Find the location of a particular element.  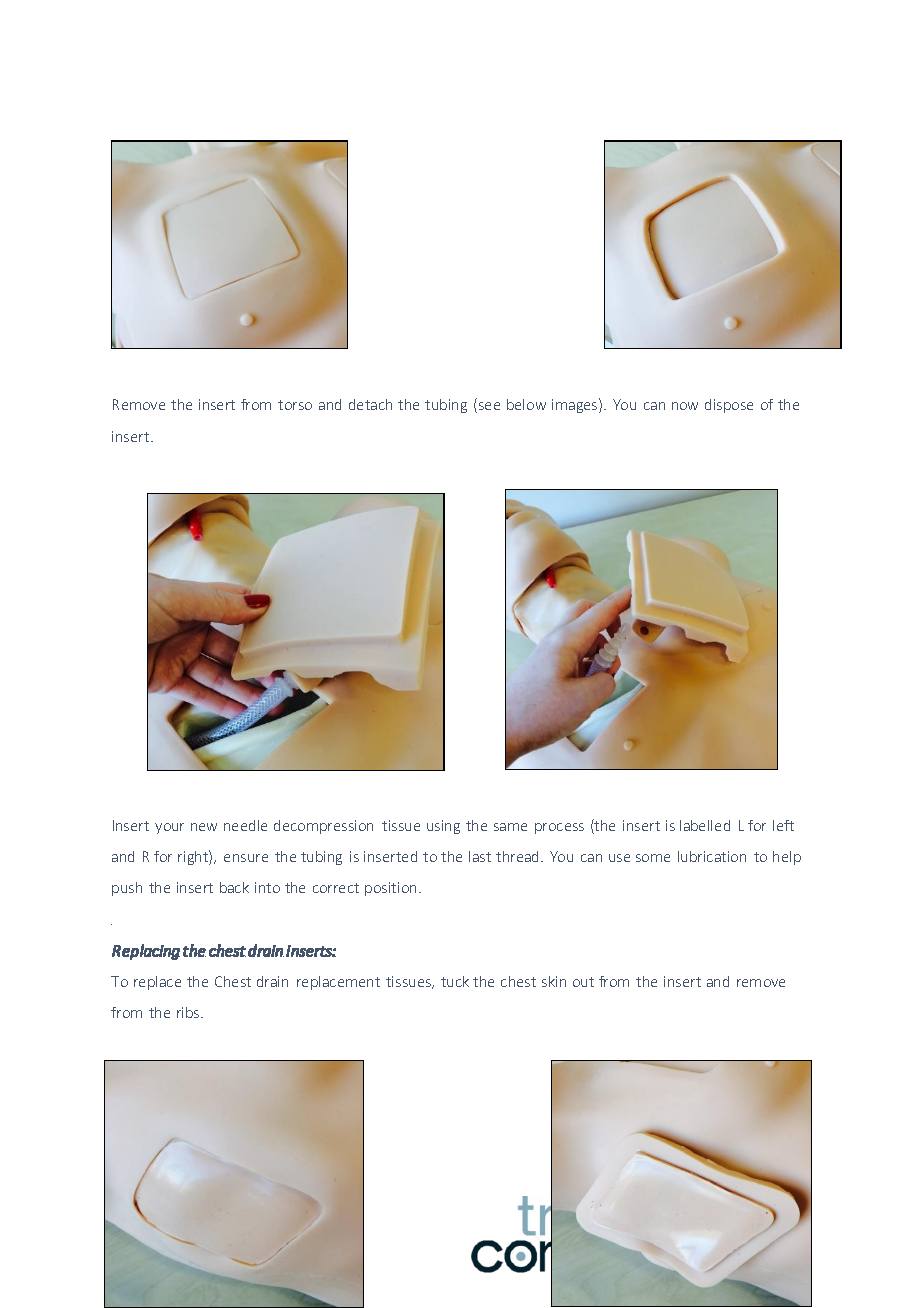

torso is located at coordinates (295, 405).
